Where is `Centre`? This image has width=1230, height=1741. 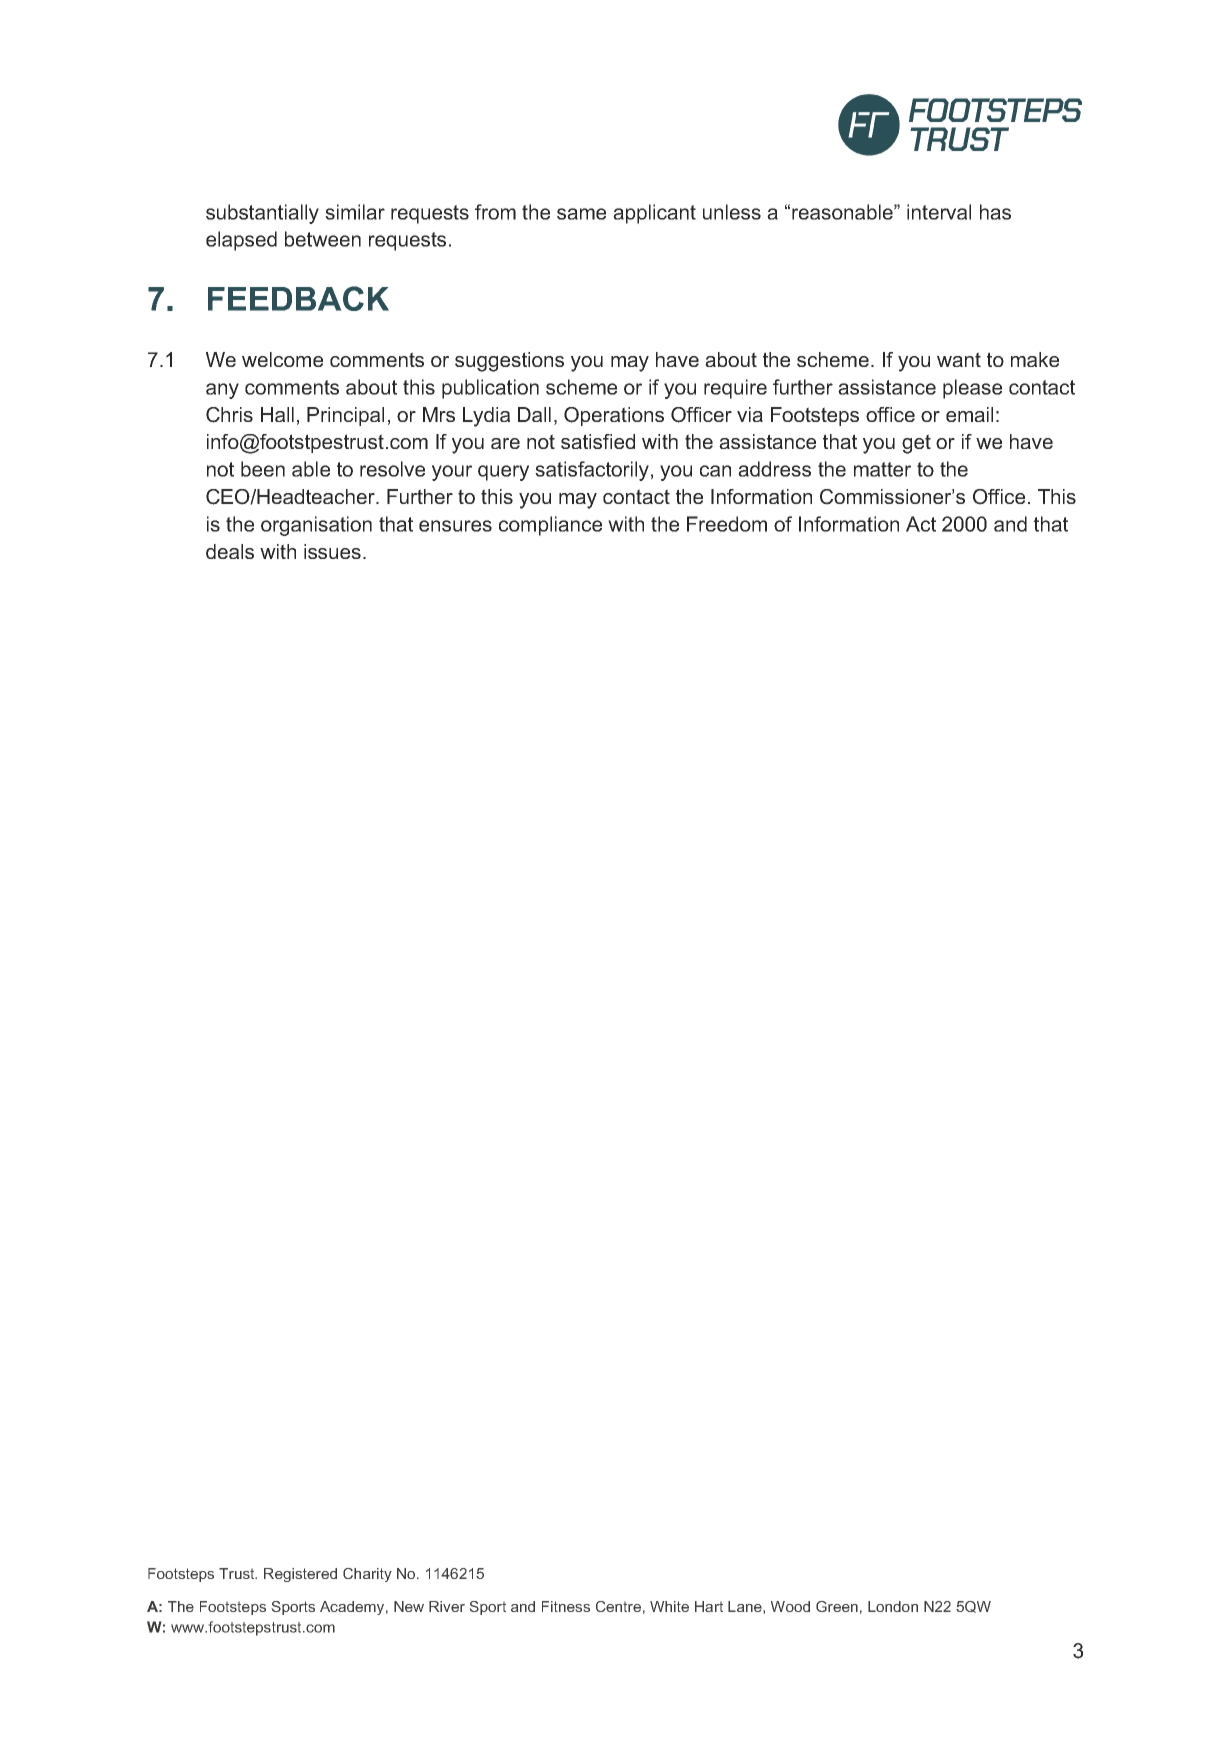 Centre is located at coordinates (618, 1606).
